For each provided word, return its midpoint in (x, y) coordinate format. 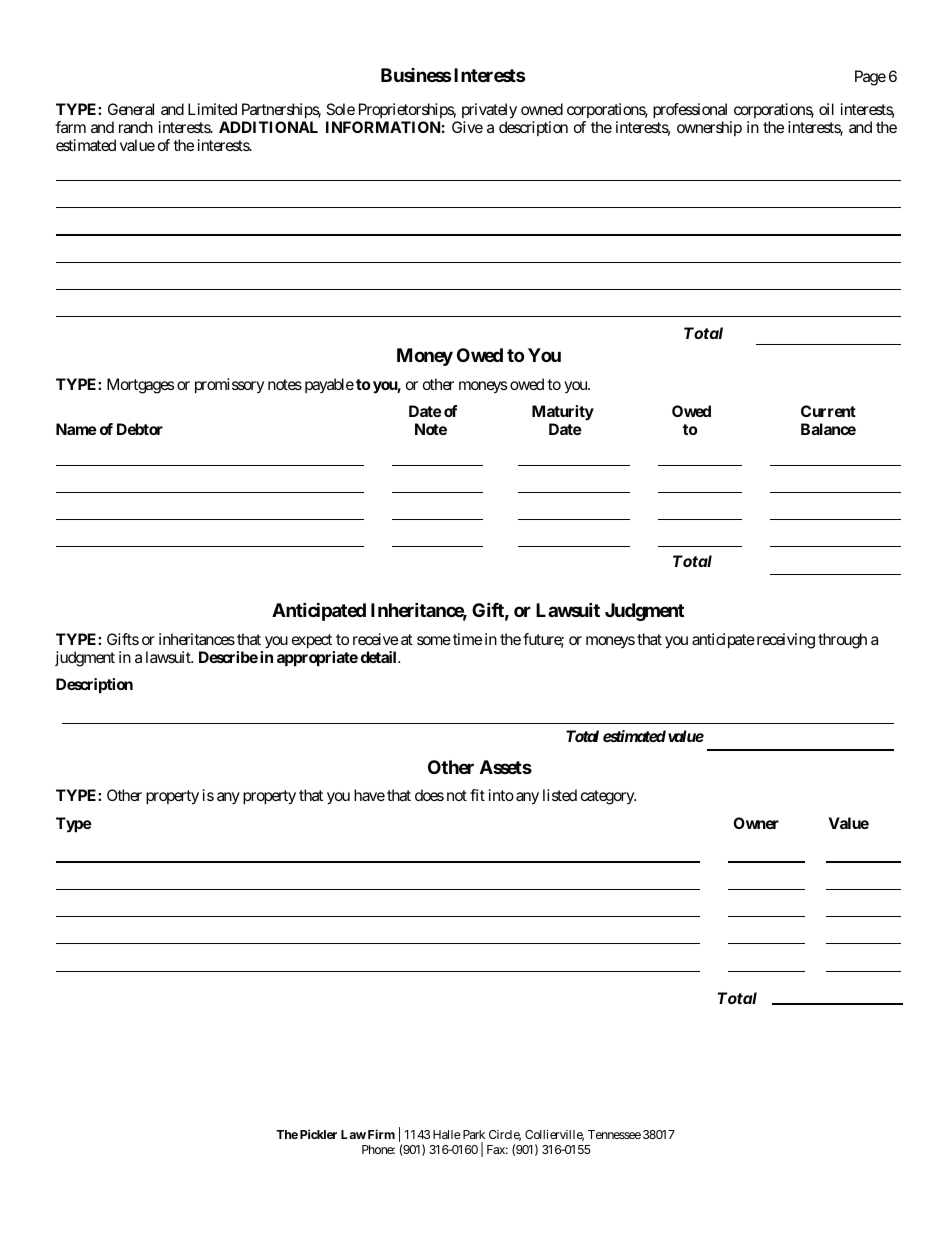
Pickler (318, 1134)
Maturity (563, 413)
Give (467, 127)
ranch (136, 127)
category (608, 797)
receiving (784, 641)
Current (828, 411)
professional (692, 112)
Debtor (140, 429)
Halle (447, 1134)
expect (313, 643)
